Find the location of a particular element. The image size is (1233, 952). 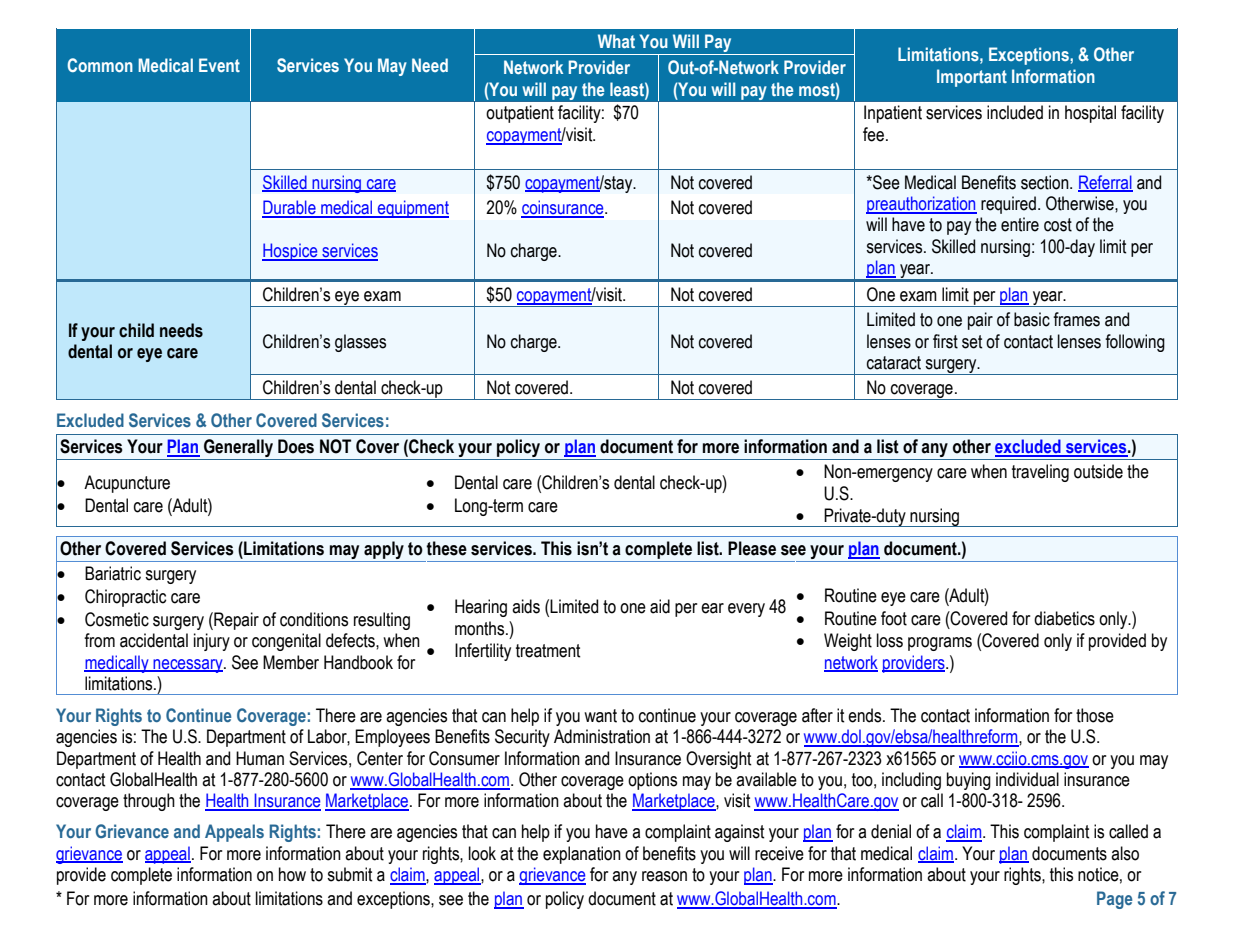

how is located at coordinates (292, 874).
